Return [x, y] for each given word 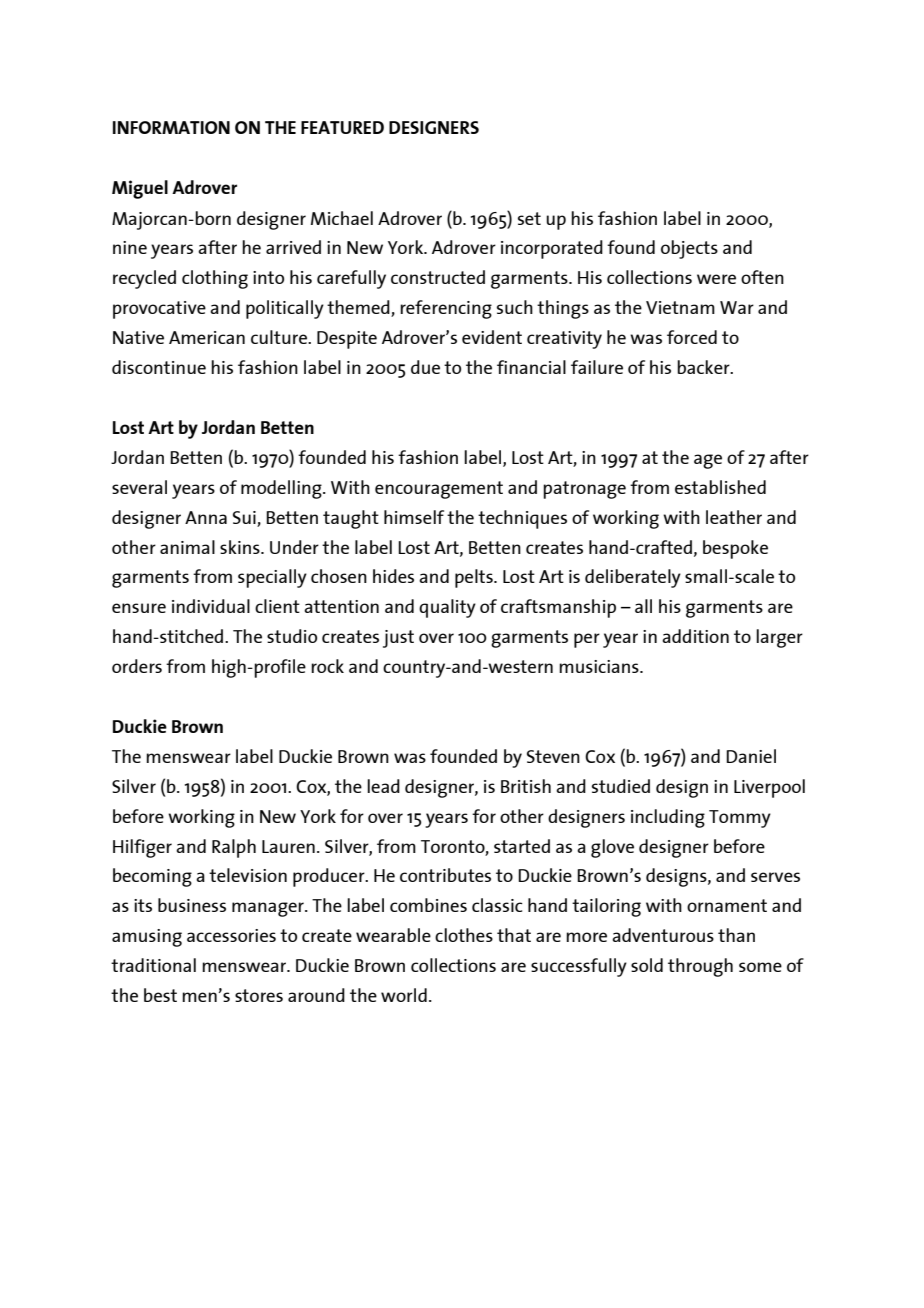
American [207, 337]
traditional [153, 965]
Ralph [234, 848]
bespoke [735, 549]
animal [187, 547]
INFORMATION [171, 127]
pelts [475, 578]
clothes [464, 935]
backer [704, 367]
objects [689, 249]
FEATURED [342, 127]
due [425, 367]
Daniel [751, 756]
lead [383, 786]
